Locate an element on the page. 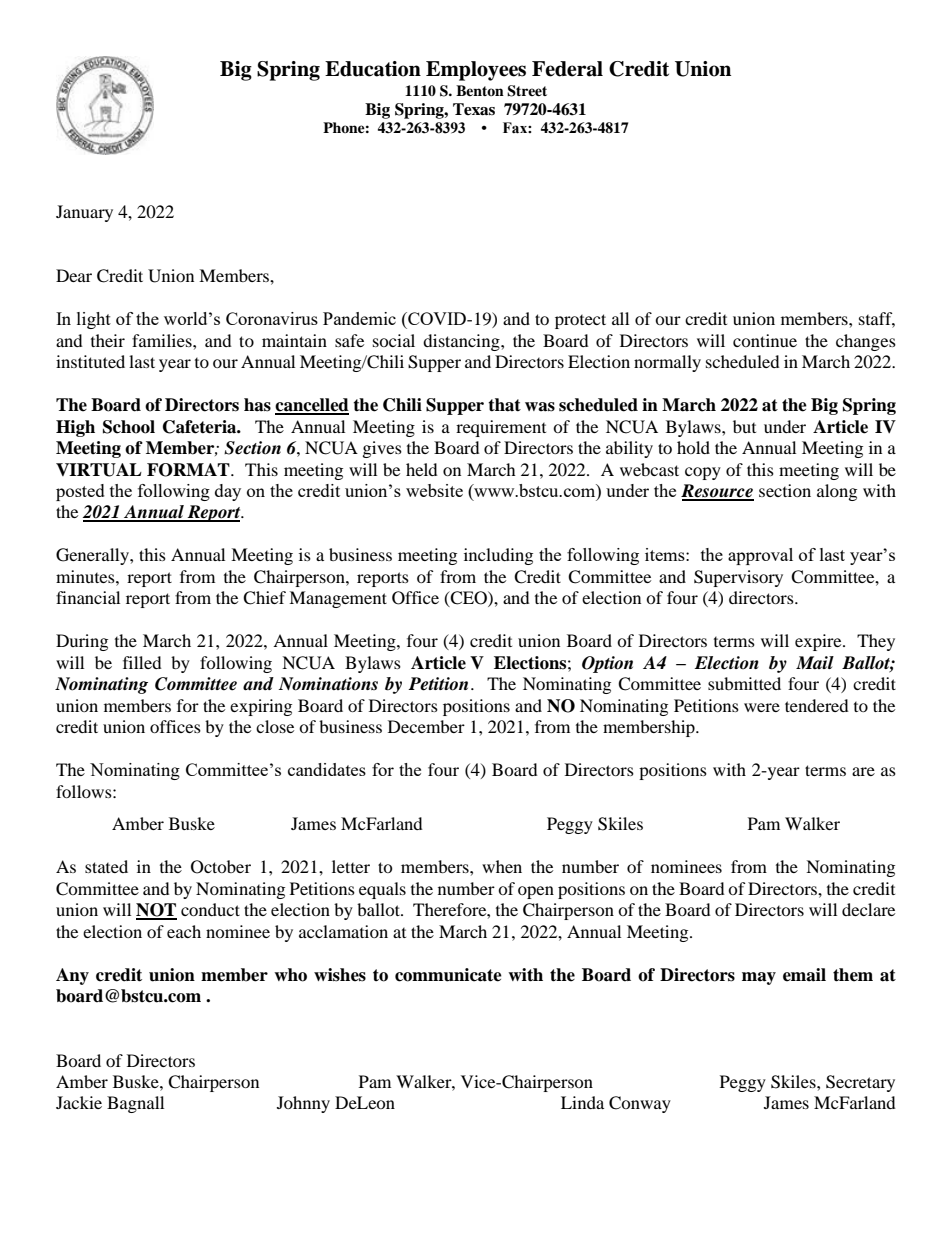  continue is located at coordinates (765, 340).
